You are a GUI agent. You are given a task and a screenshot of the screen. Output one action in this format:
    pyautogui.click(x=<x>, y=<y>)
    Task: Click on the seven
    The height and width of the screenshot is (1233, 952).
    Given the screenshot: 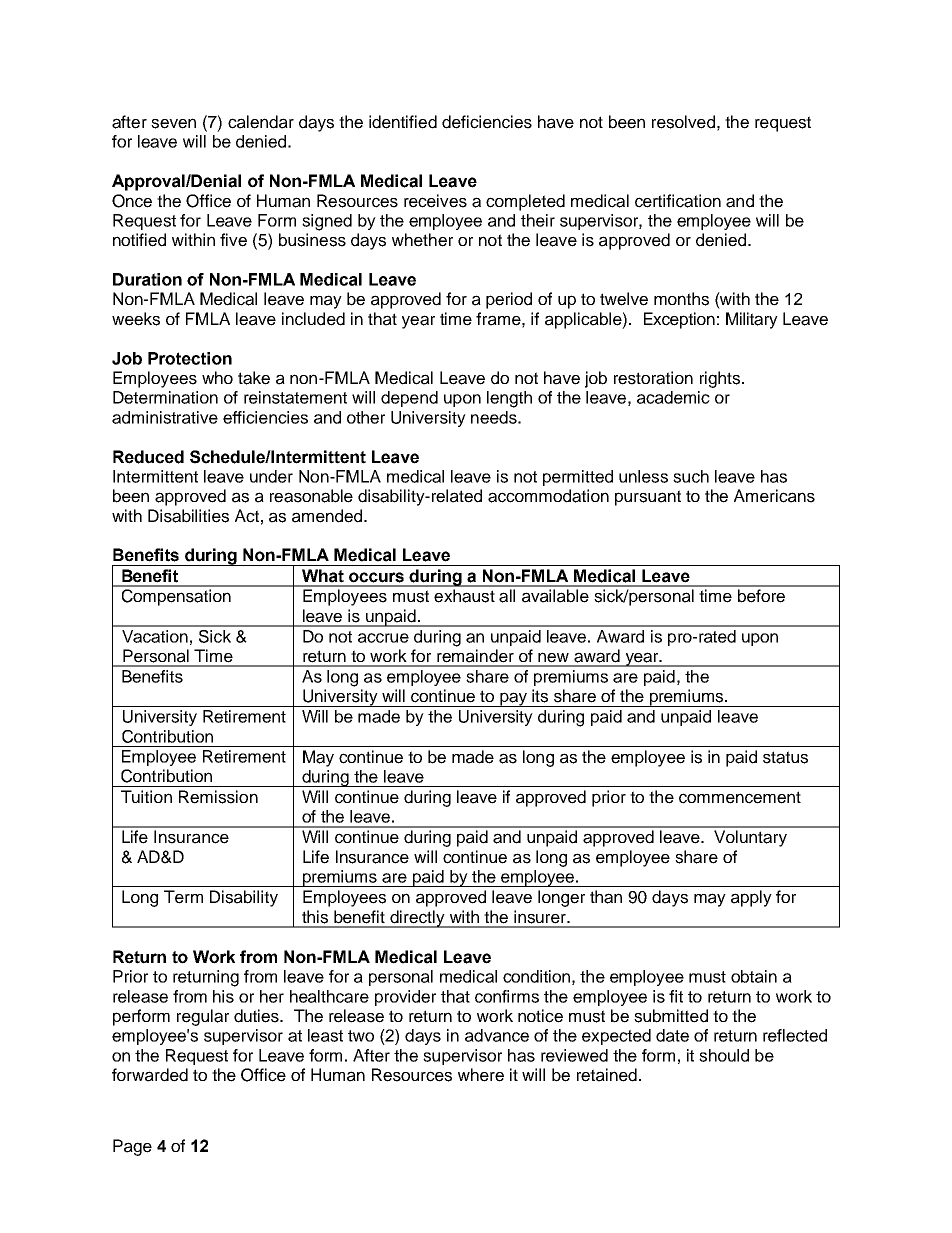 What is the action you would take?
    pyautogui.click(x=173, y=123)
